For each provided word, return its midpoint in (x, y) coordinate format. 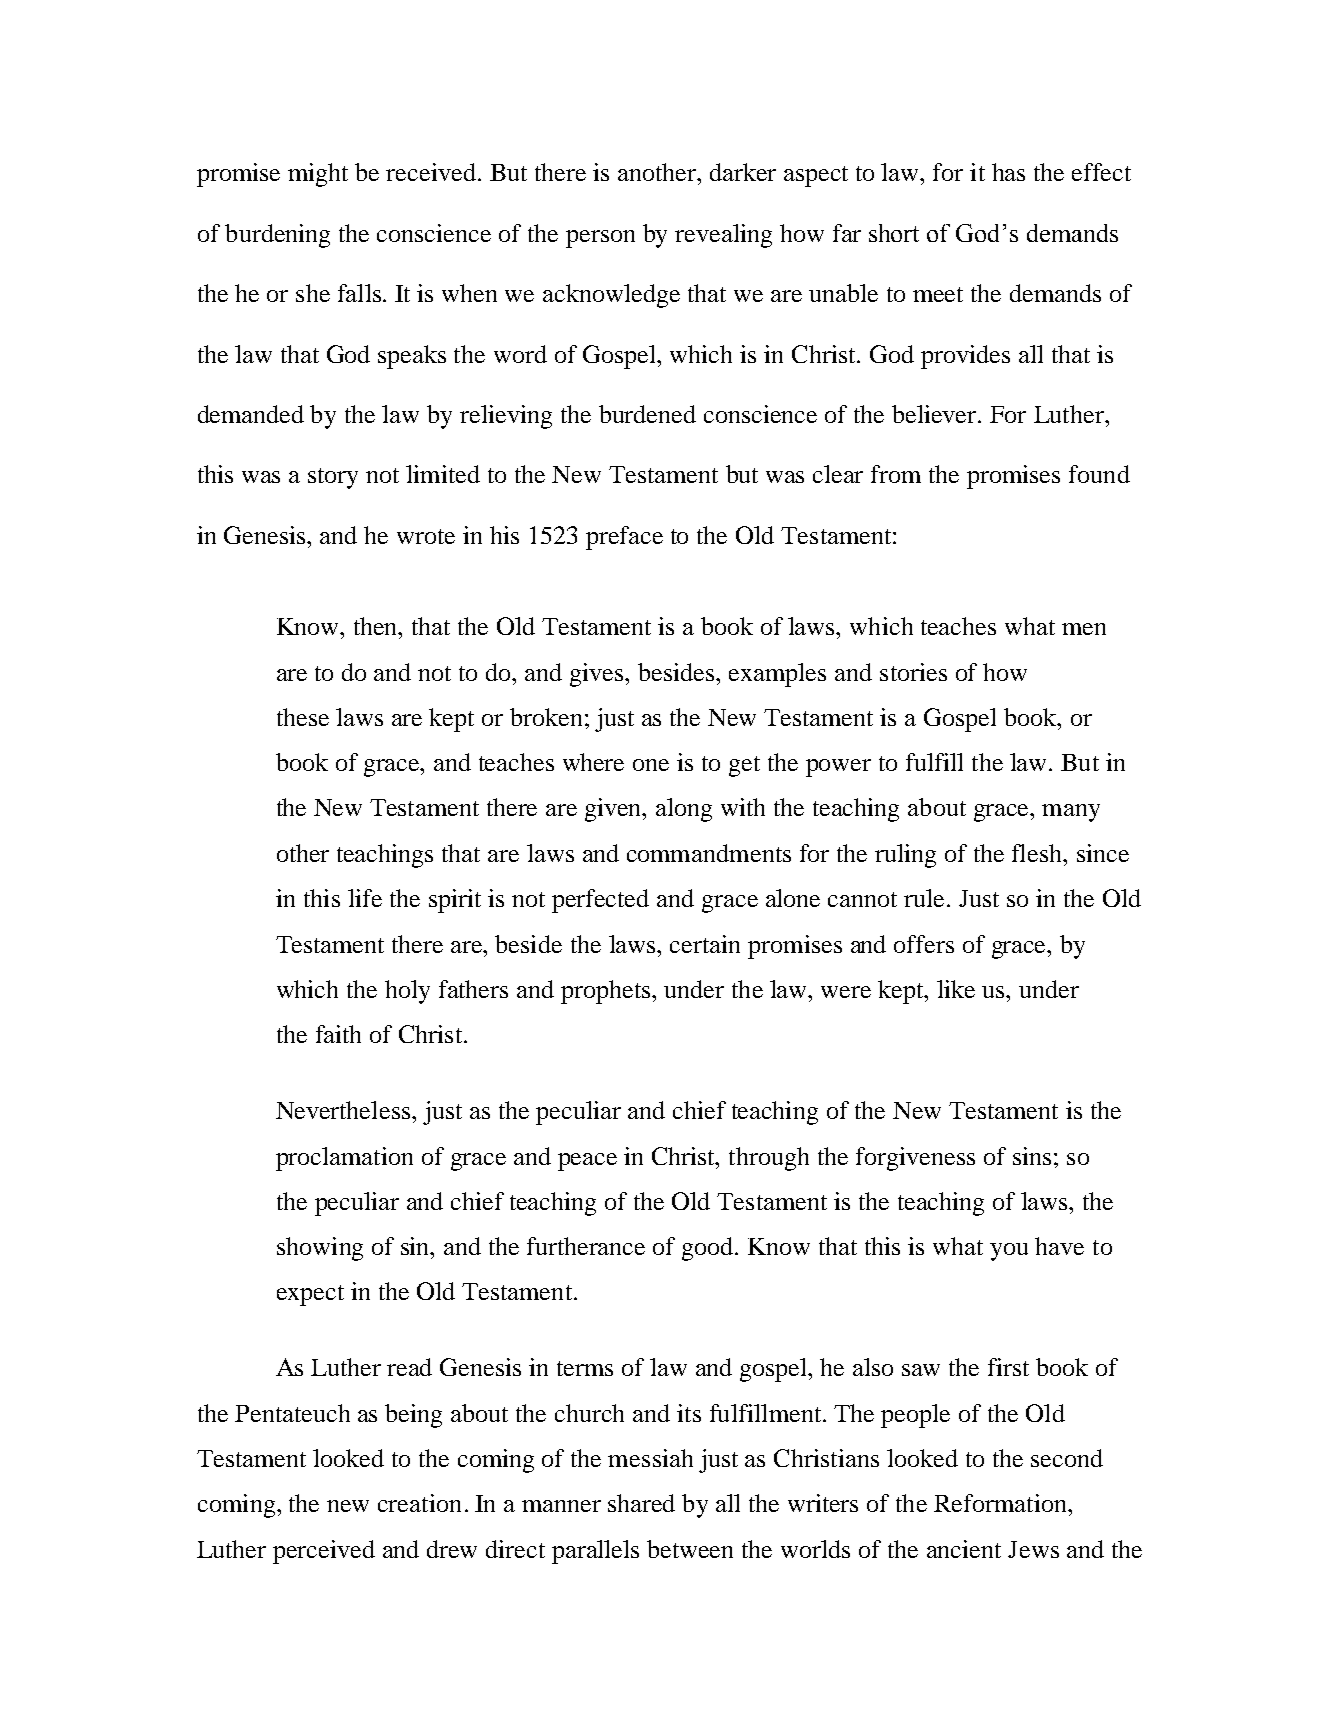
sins (1032, 1156)
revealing (723, 236)
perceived (324, 1552)
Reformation (1001, 1503)
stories (913, 672)
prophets (607, 992)
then (377, 626)
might (318, 175)
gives (598, 675)
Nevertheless (344, 1110)
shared (641, 1503)
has (1008, 172)
